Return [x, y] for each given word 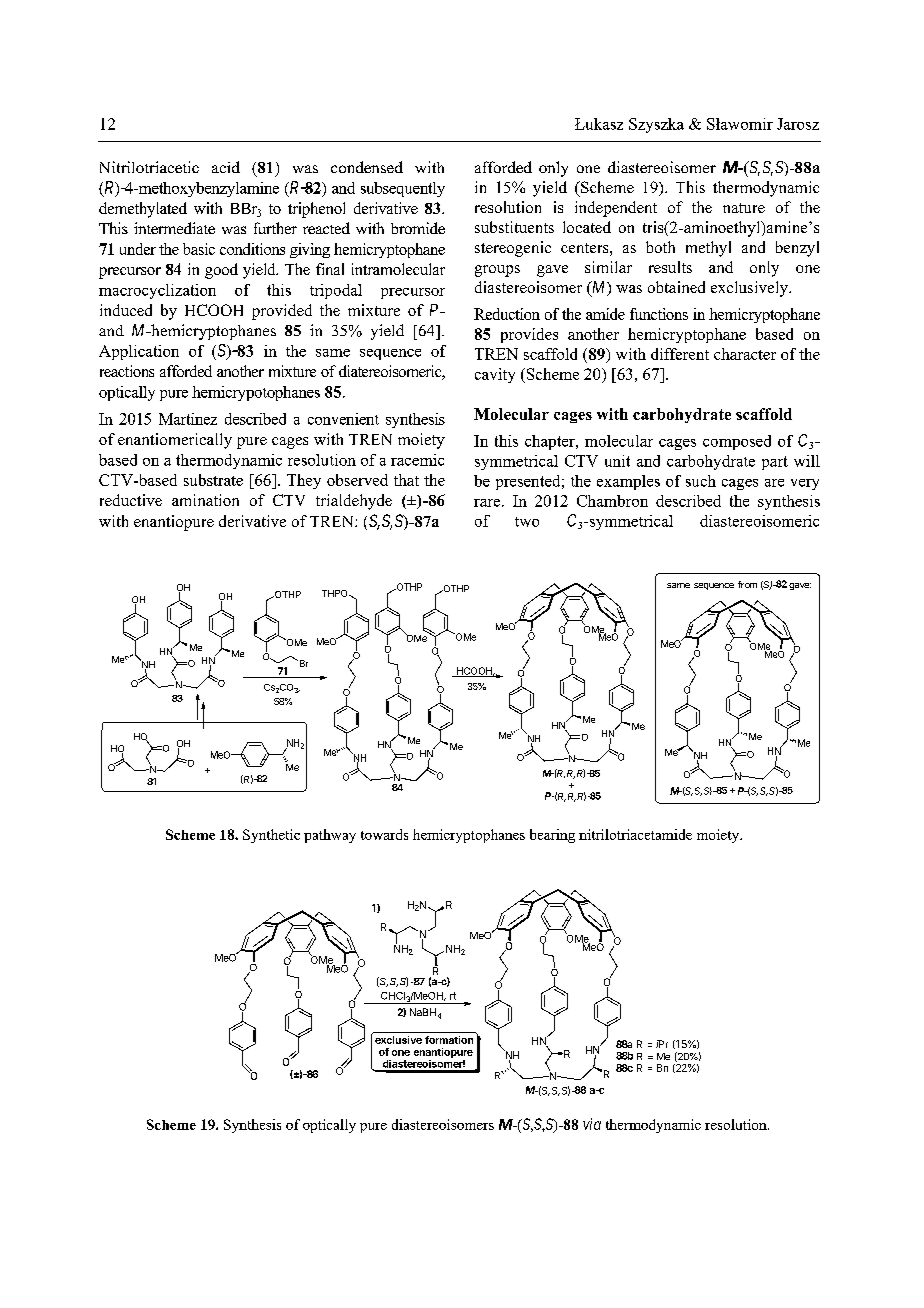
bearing [552, 836]
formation [449, 1040]
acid [226, 167]
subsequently [403, 189]
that [406, 480]
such [701, 481]
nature [744, 208]
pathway [330, 836]
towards [384, 834]
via [592, 1124]
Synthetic [271, 836]
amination [205, 500]
